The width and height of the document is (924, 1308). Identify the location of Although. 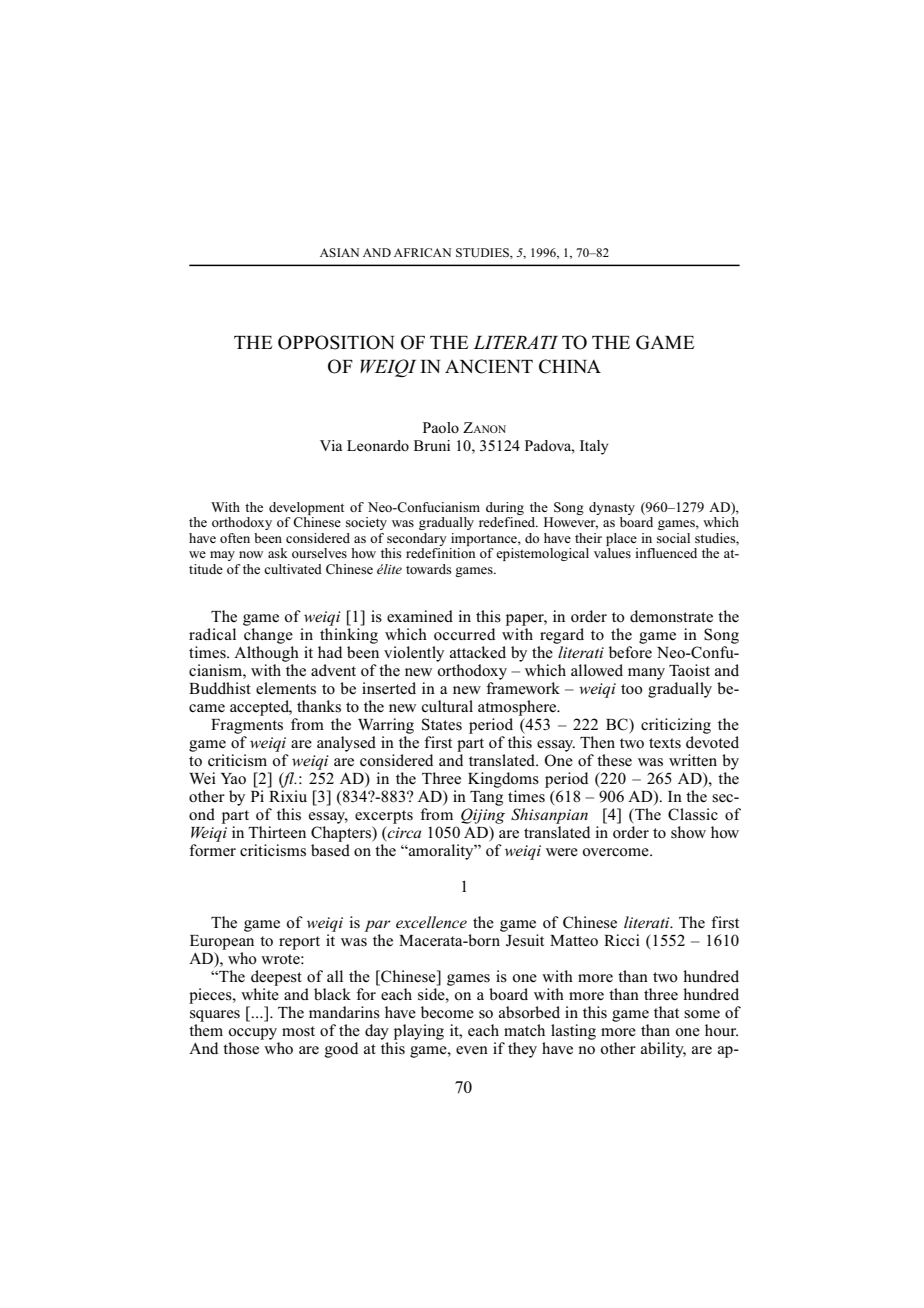
(266, 654).
